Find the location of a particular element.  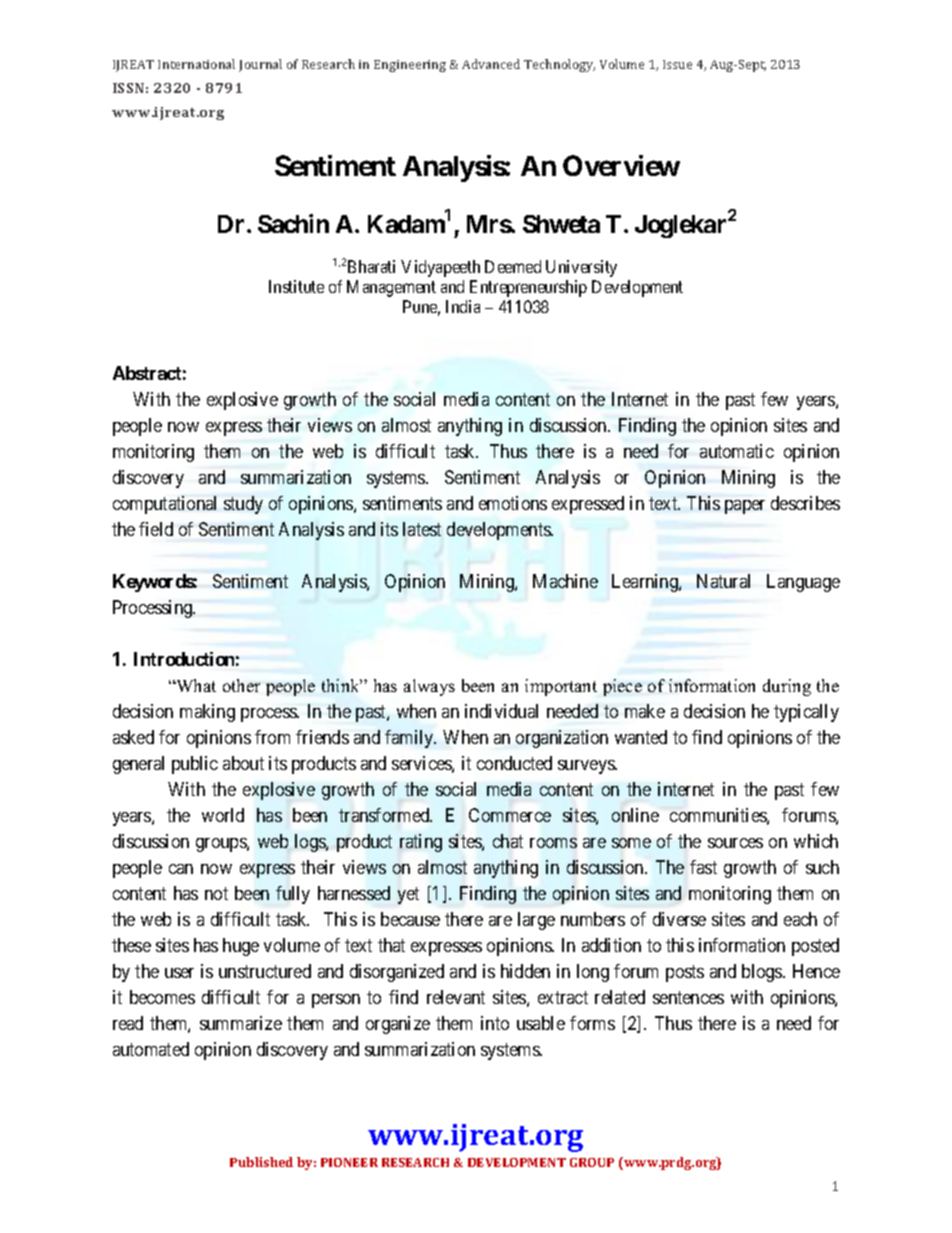

International is located at coordinates (196, 64).
